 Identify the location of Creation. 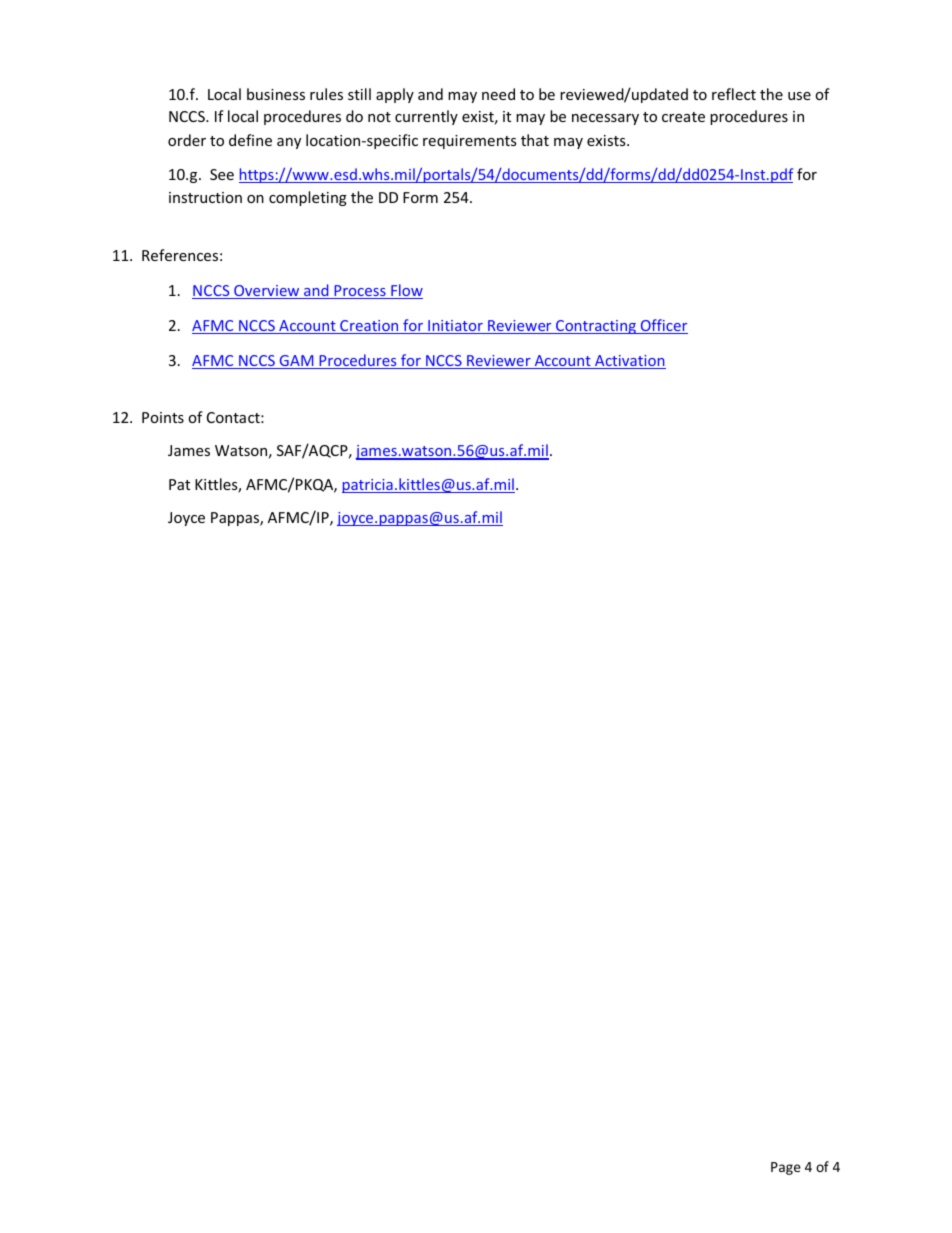
(369, 327).
